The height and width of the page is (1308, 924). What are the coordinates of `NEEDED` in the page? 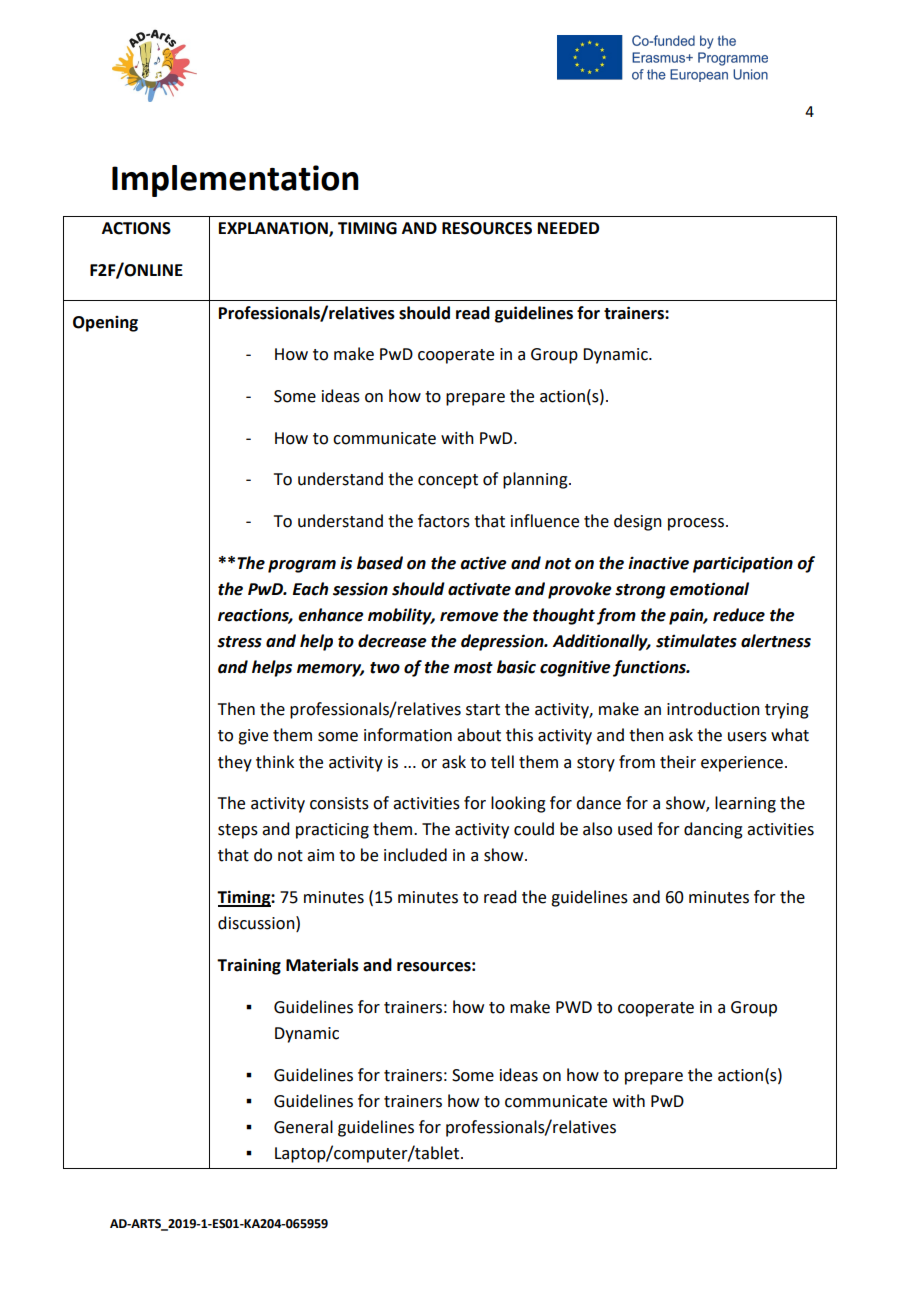 It's located at (568, 228).
